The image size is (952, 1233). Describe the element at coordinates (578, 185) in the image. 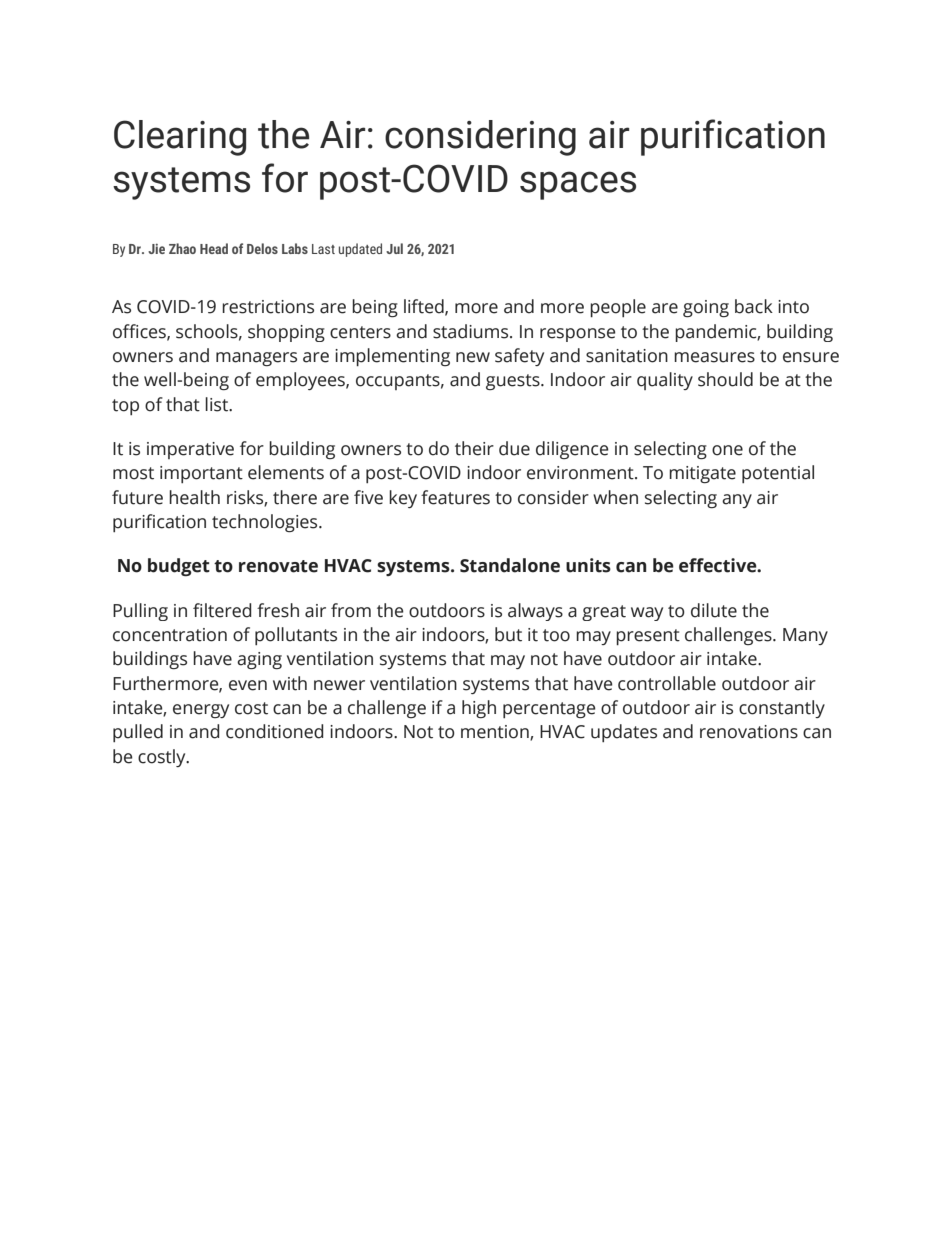

I see `spaces` at that location.
